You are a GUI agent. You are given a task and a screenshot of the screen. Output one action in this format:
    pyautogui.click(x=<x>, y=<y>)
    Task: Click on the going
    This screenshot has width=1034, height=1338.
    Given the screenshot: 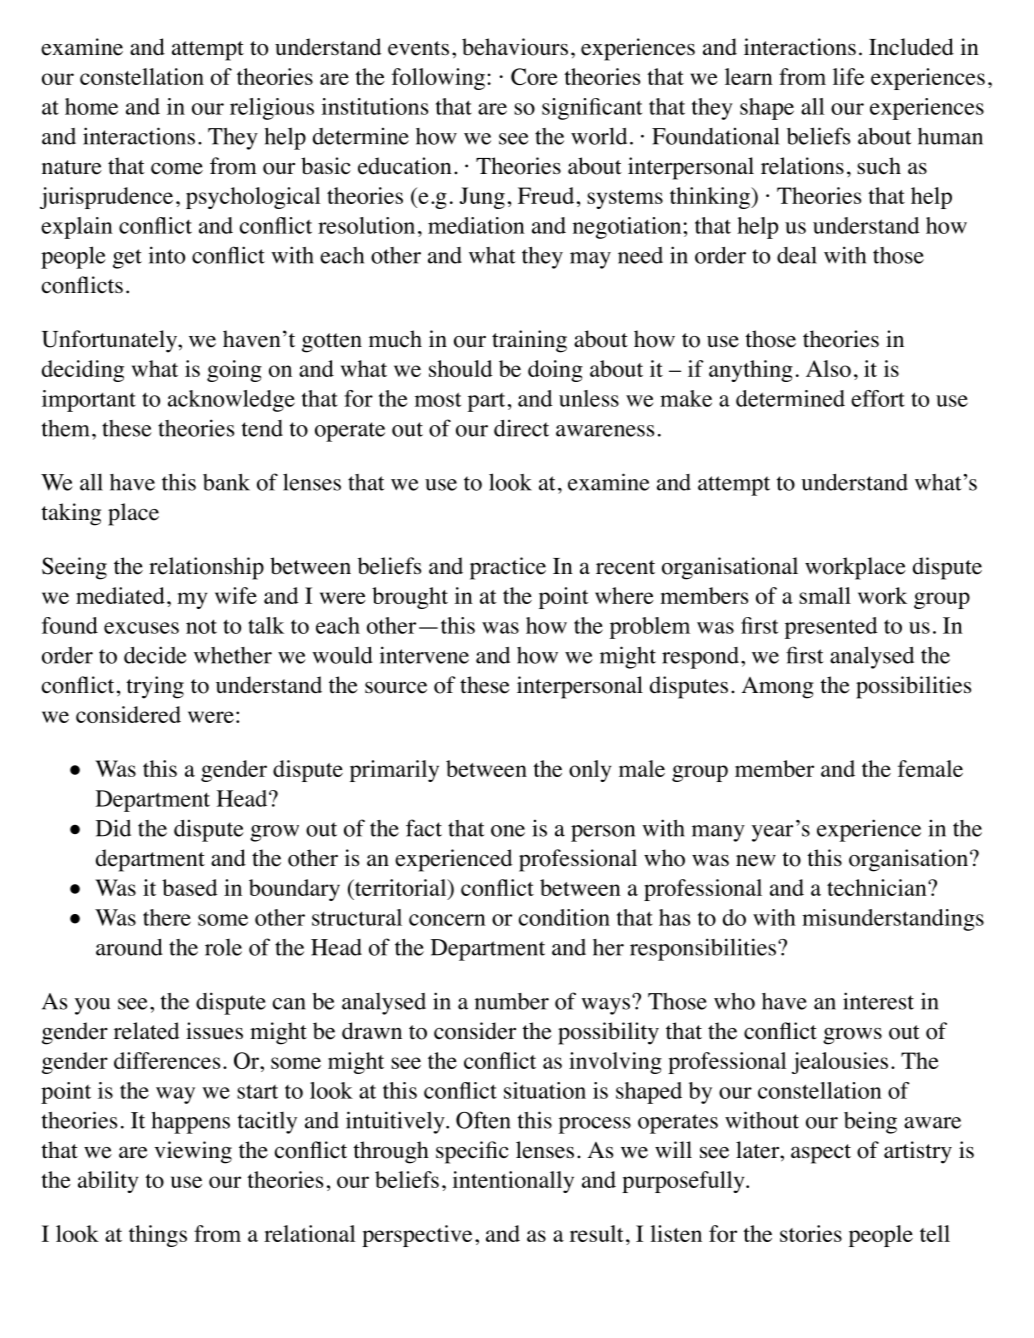 What is the action you would take?
    pyautogui.click(x=234, y=371)
